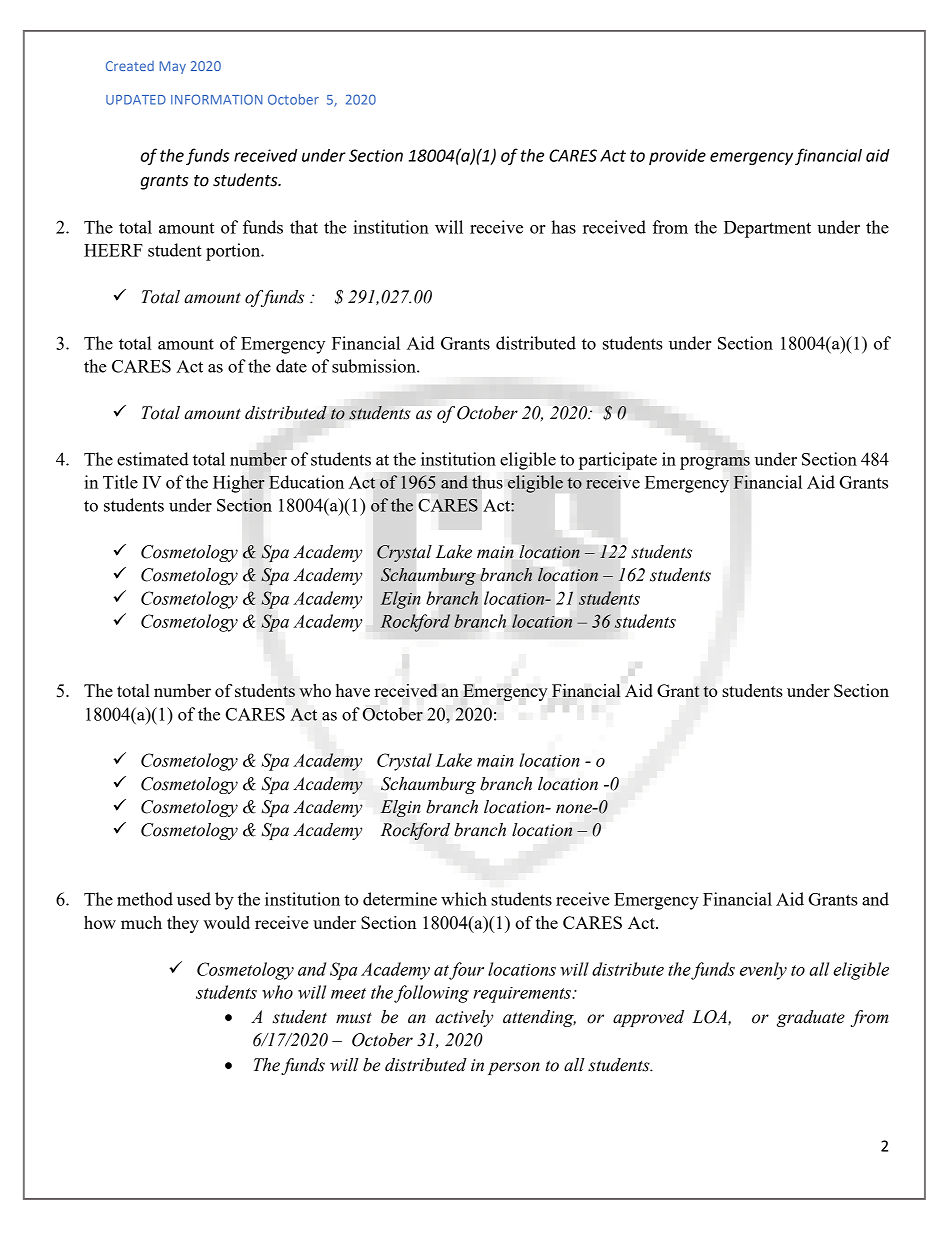 This image has width=952, height=1233. What do you see at coordinates (464, 899) in the image?
I see `which` at bounding box center [464, 899].
